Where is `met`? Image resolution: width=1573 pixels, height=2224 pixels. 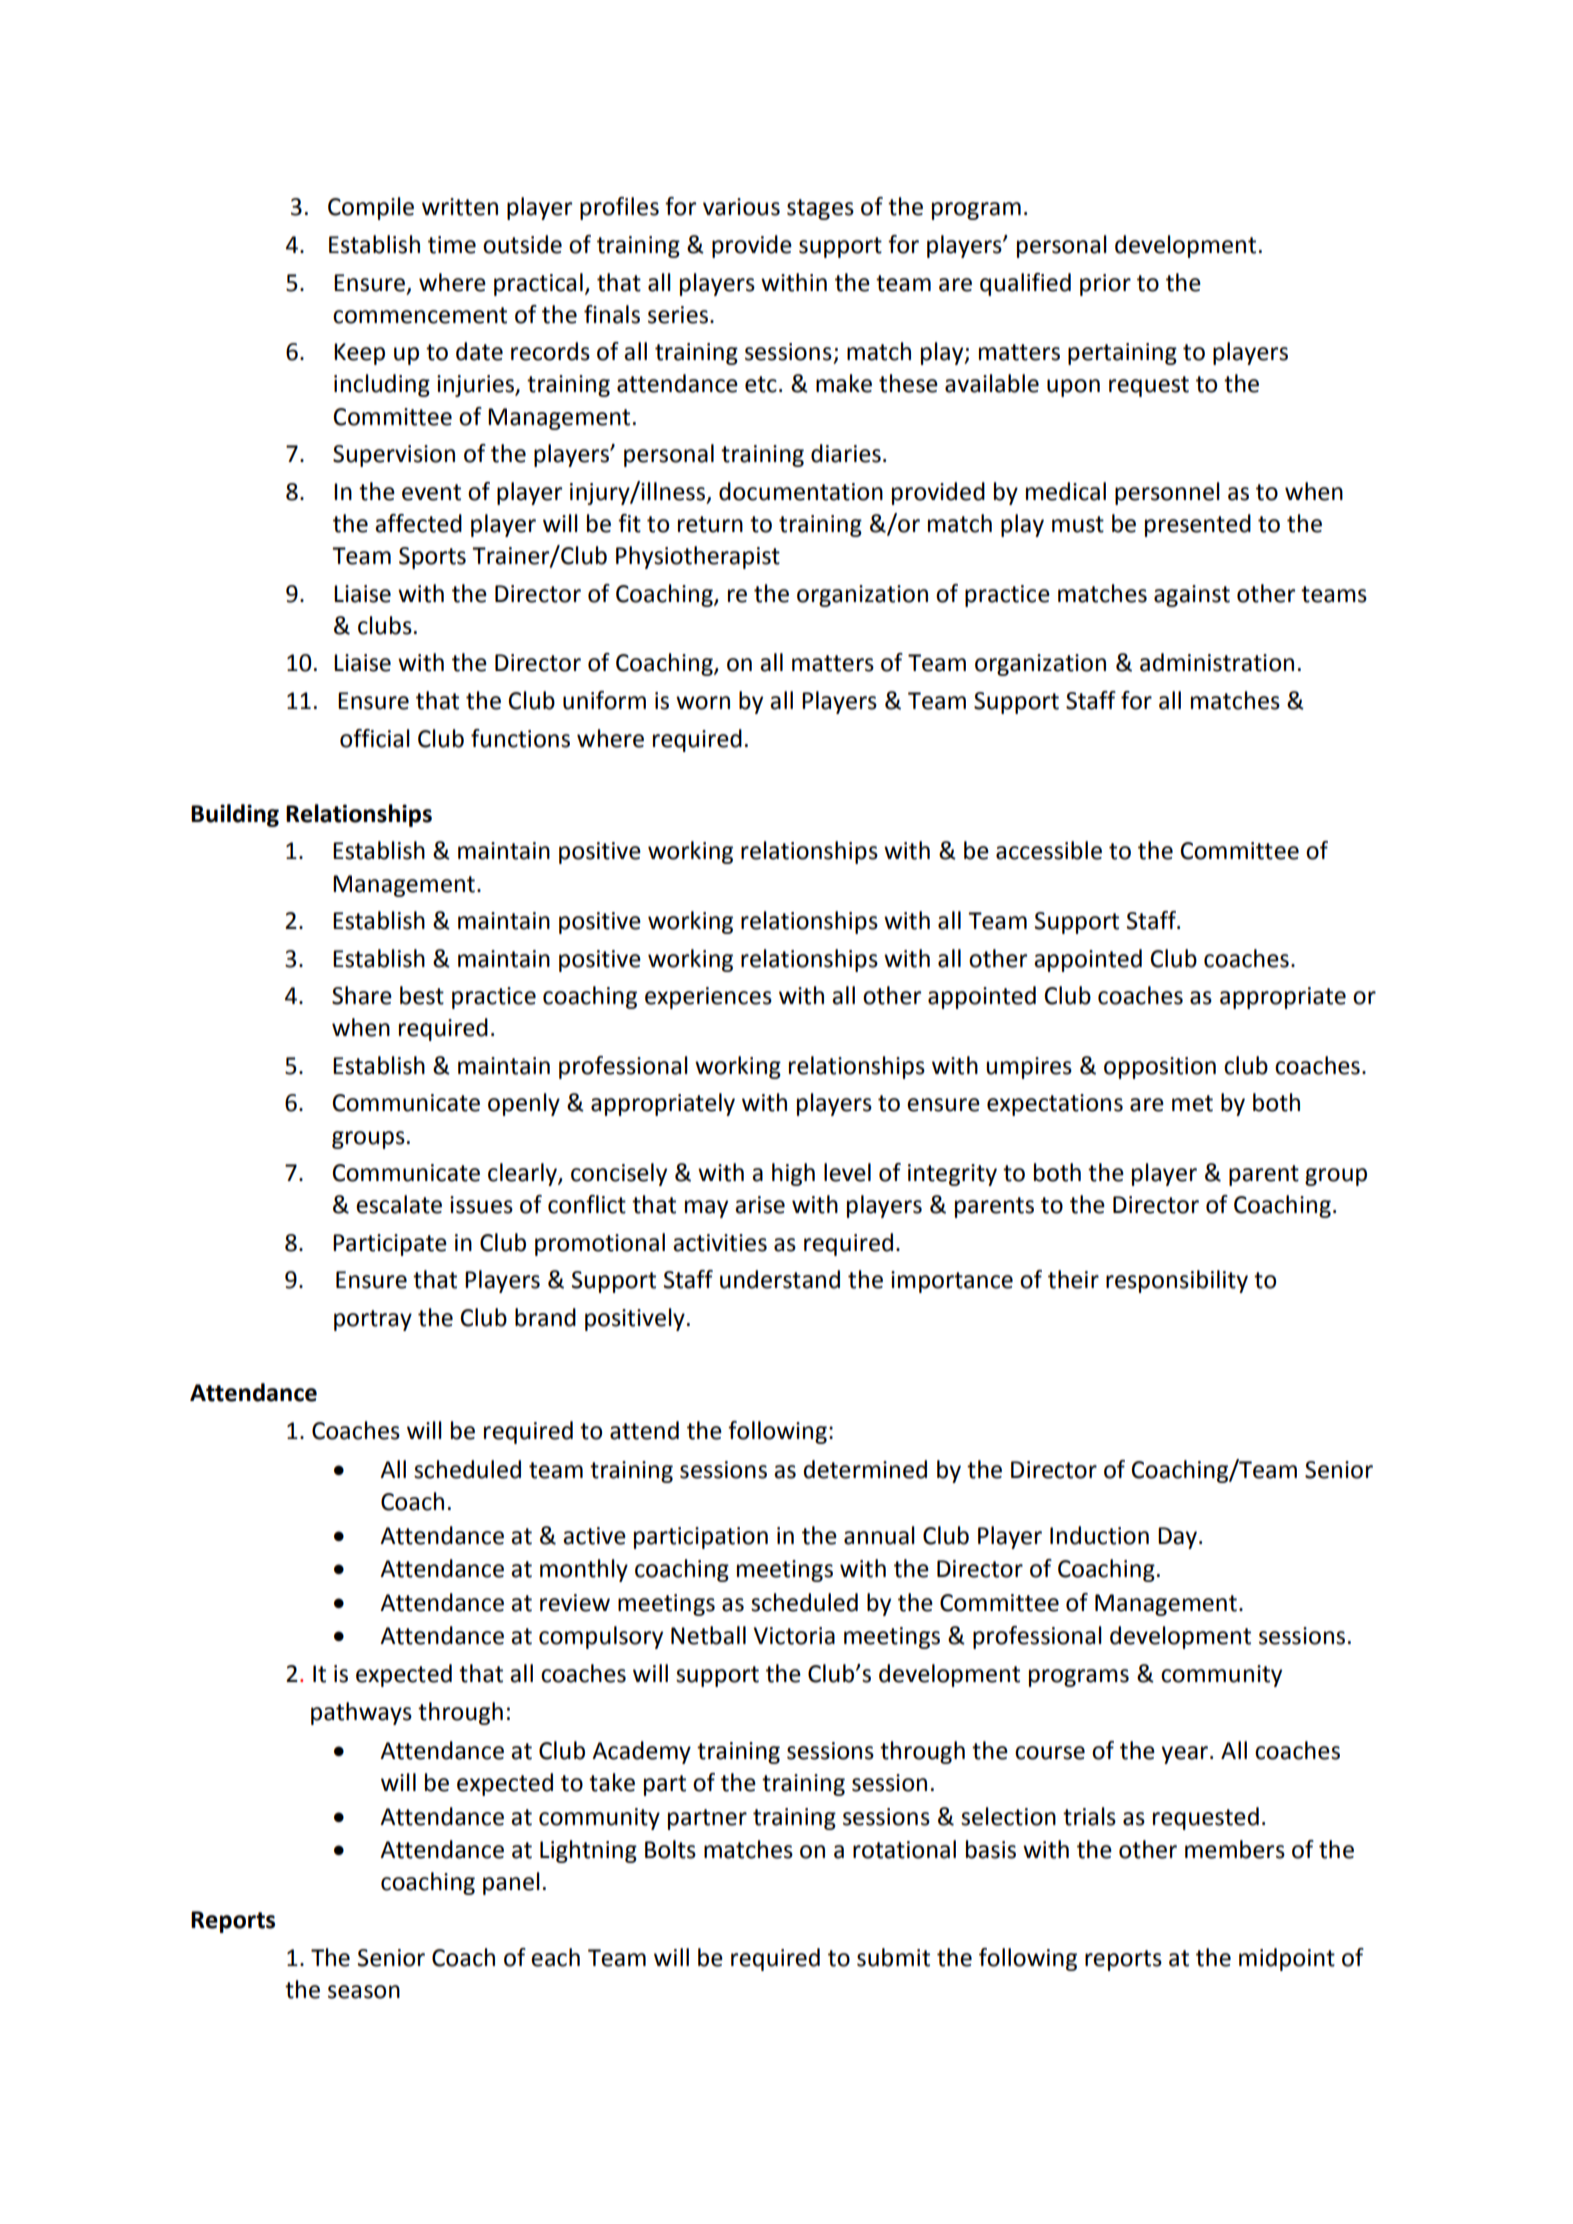 met is located at coordinates (1192, 1103).
